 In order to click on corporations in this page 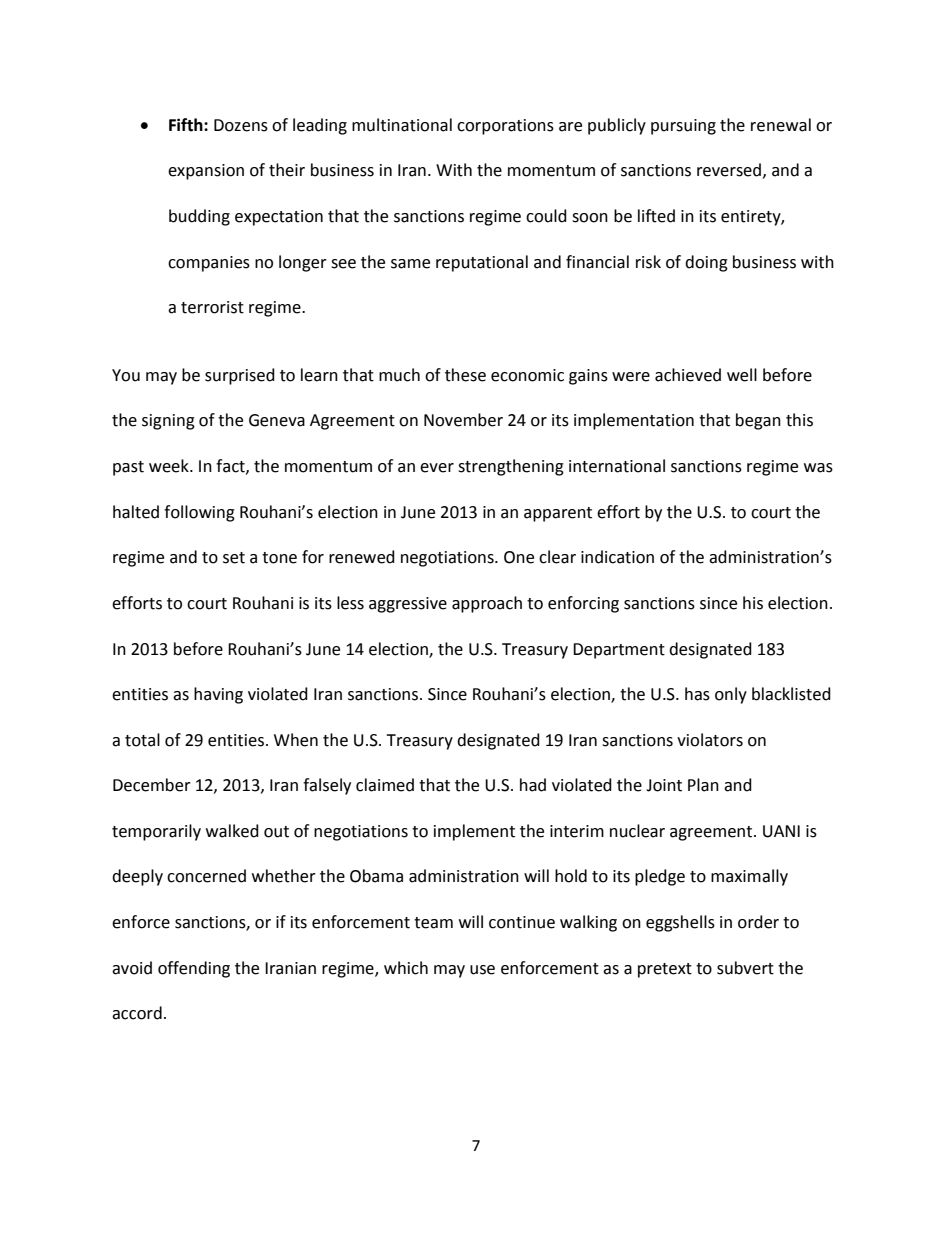, I will do `click(505, 127)`.
